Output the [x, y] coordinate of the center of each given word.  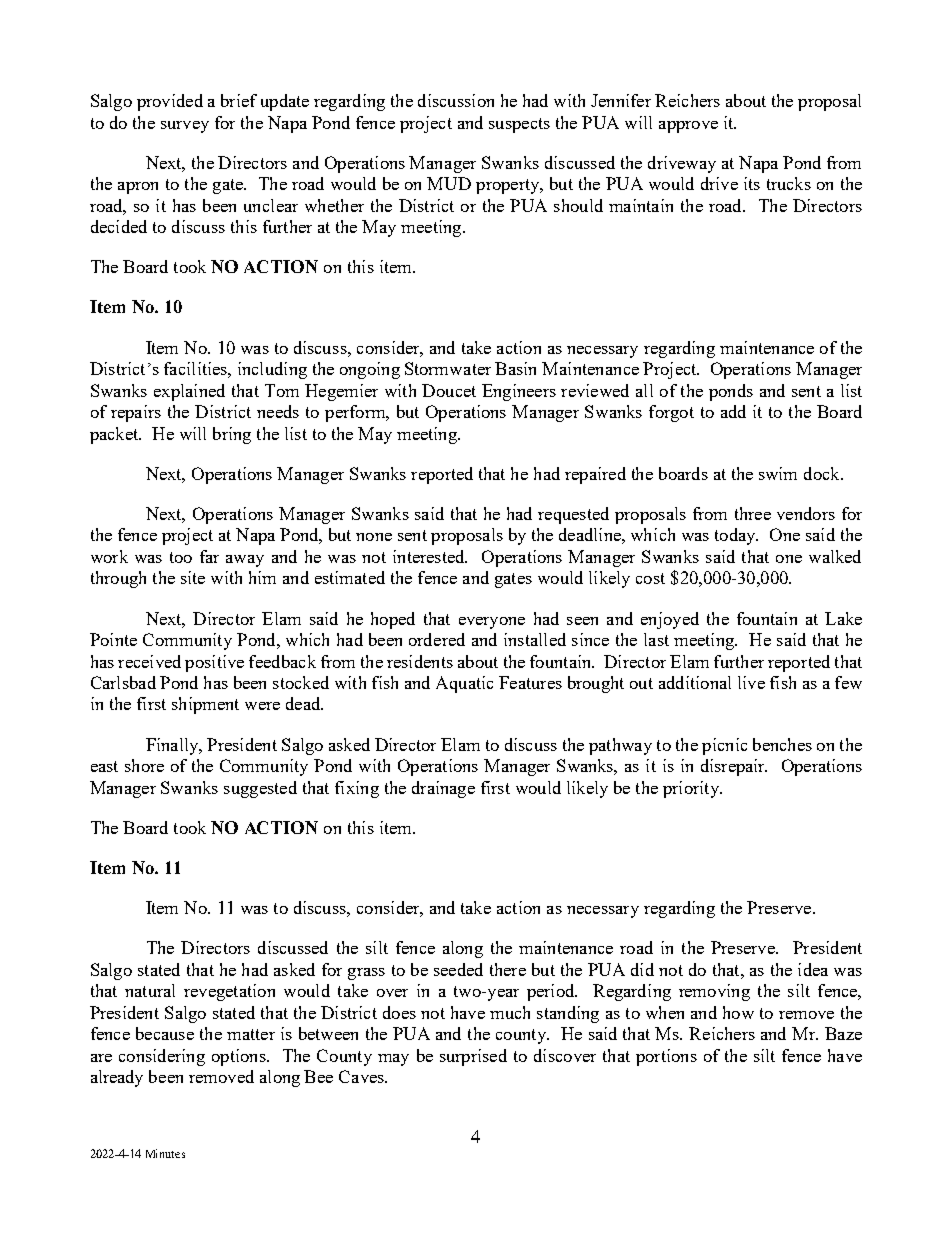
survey [185, 127]
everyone [492, 623]
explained [189, 392]
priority [692, 789]
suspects [519, 125]
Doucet [449, 390]
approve [688, 127]
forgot [671, 413]
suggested [260, 789]
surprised [473, 1057]
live [751, 682]
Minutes [165, 1153]
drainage [443, 789]
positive [214, 663]
